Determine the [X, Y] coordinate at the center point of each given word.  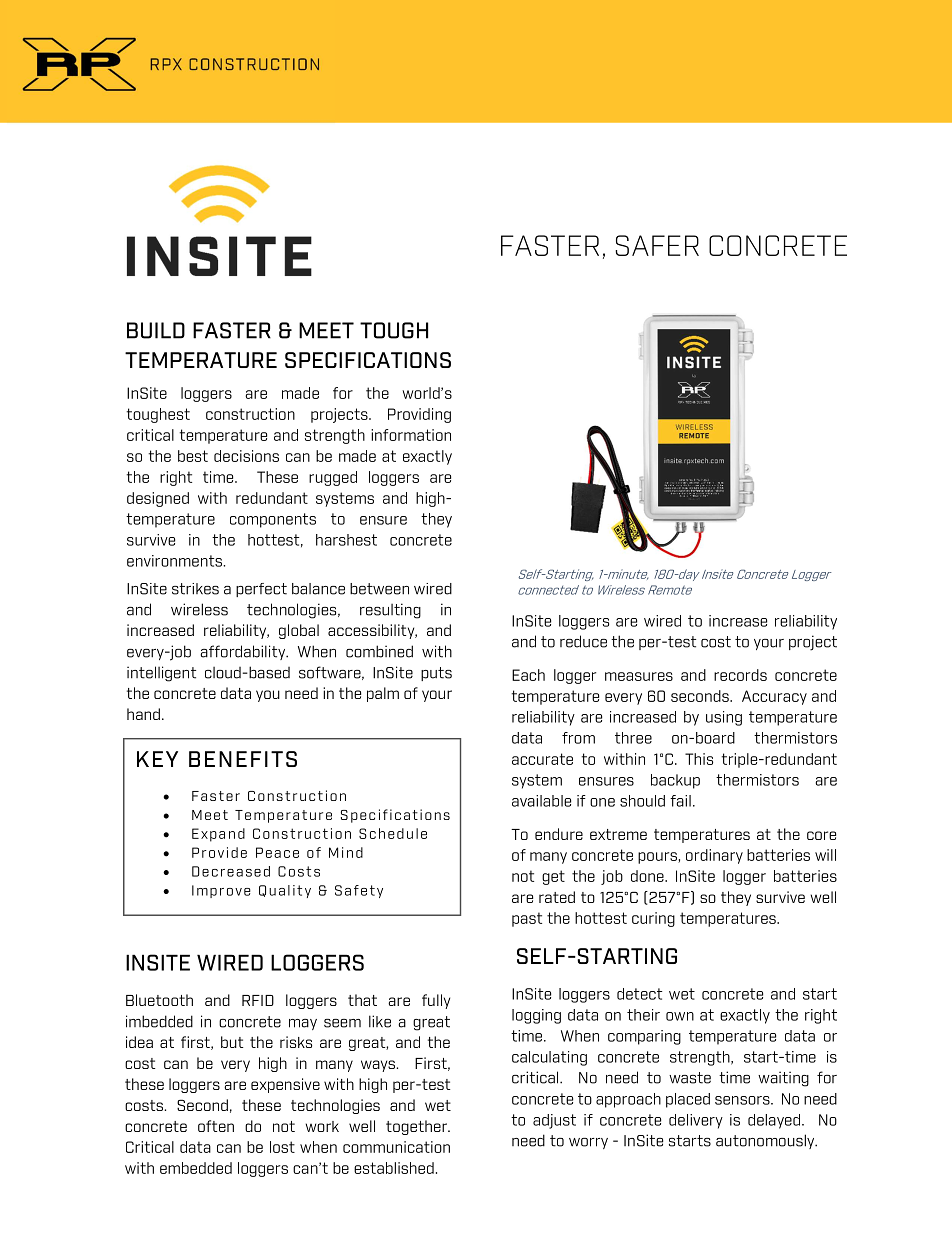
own [680, 1016]
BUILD [156, 330]
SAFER [657, 245]
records [740, 675]
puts [436, 674]
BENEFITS [243, 759]
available [541, 801]
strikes [195, 589]
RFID [258, 1000]
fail [680, 801]
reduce [583, 641]
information [411, 435]
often [216, 1126]
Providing [419, 415]
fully [436, 1001]
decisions [246, 456]
